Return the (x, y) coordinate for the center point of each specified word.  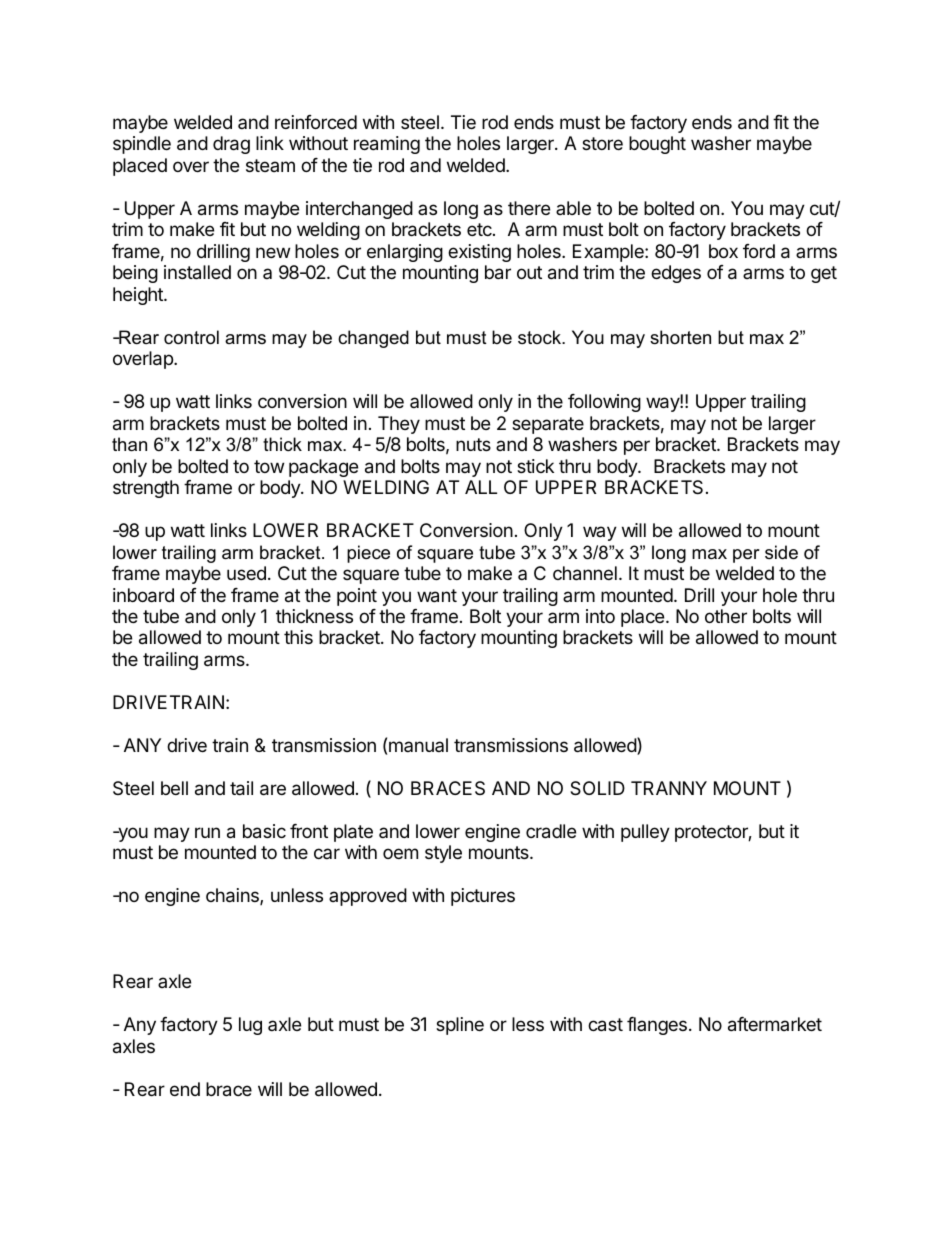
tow (269, 466)
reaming (387, 145)
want (437, 596)
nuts (473, 444)
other (726, 616)
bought (657, 145)
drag (231, 145)
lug (250, 1026)
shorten (680, 337)
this (298, 637)
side (781, 552)
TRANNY (669, 788)
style (443, 854)
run (207, 832)
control (191, 337)
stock (541, 337)
